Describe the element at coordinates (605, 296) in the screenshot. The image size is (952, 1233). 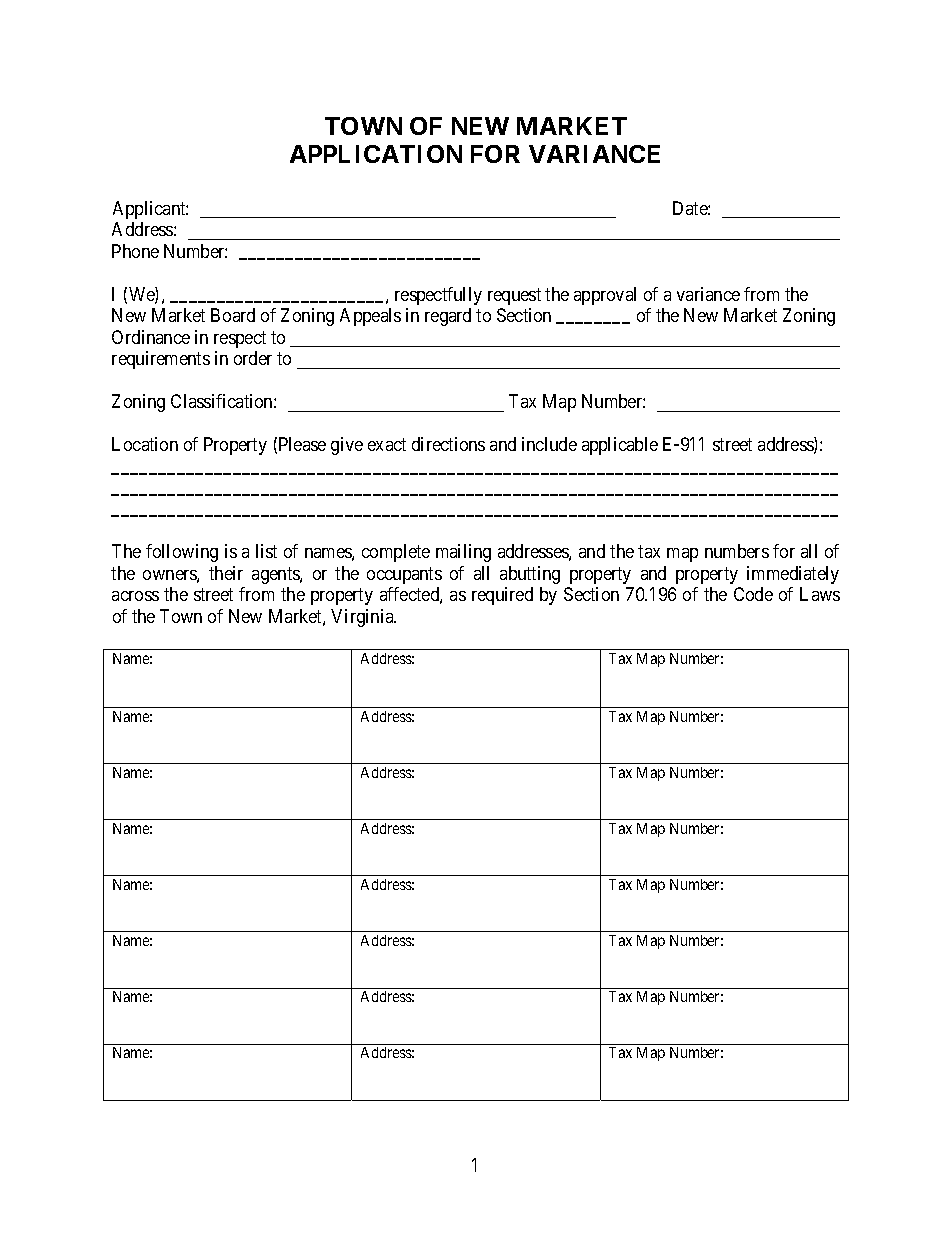
I see `approval` at that location.
